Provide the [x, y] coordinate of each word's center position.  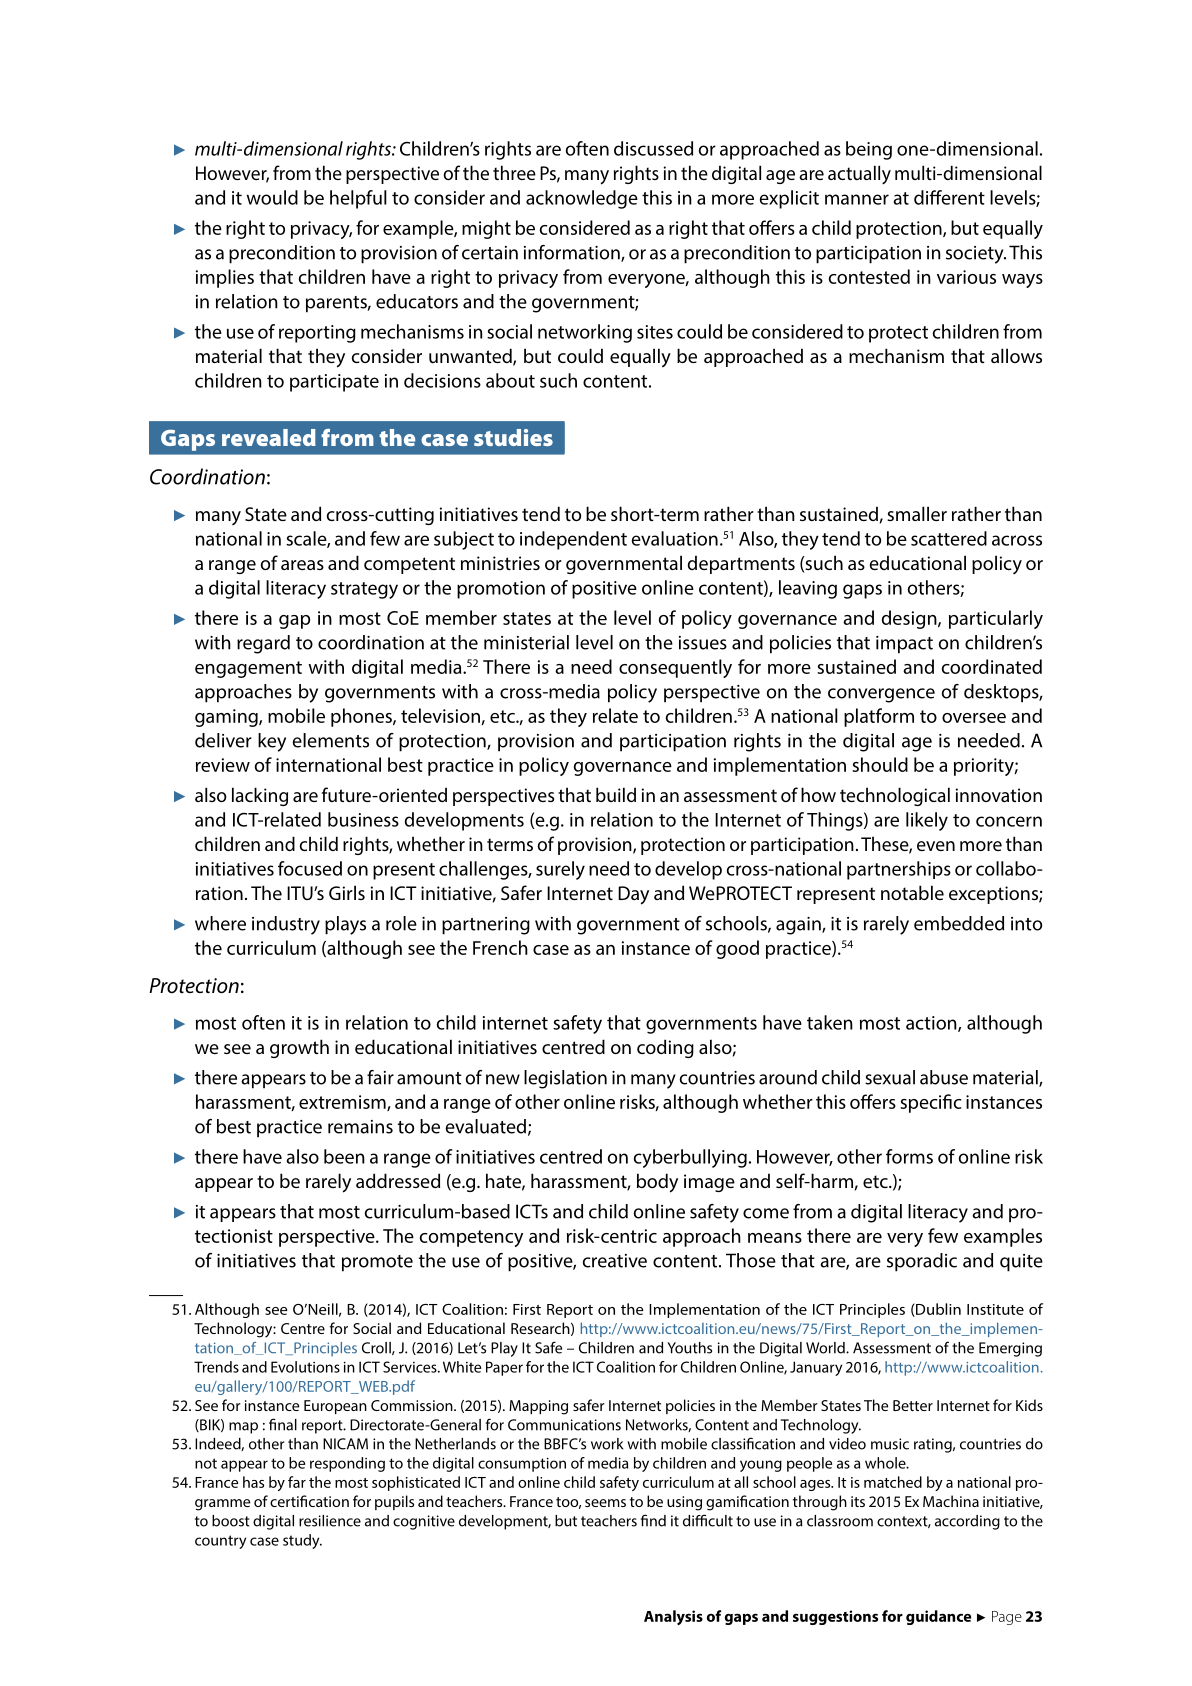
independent [573, 540]
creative [614, 1261]
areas [302, 565]
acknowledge [582, 199]
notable [912, 892]
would [272, 197]
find [653, 1520]
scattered [949, 538]
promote [377, 1263]
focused [310, 868]
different [949, 197]
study [302, 1541]
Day [633, 895]
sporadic [922, 1262]
